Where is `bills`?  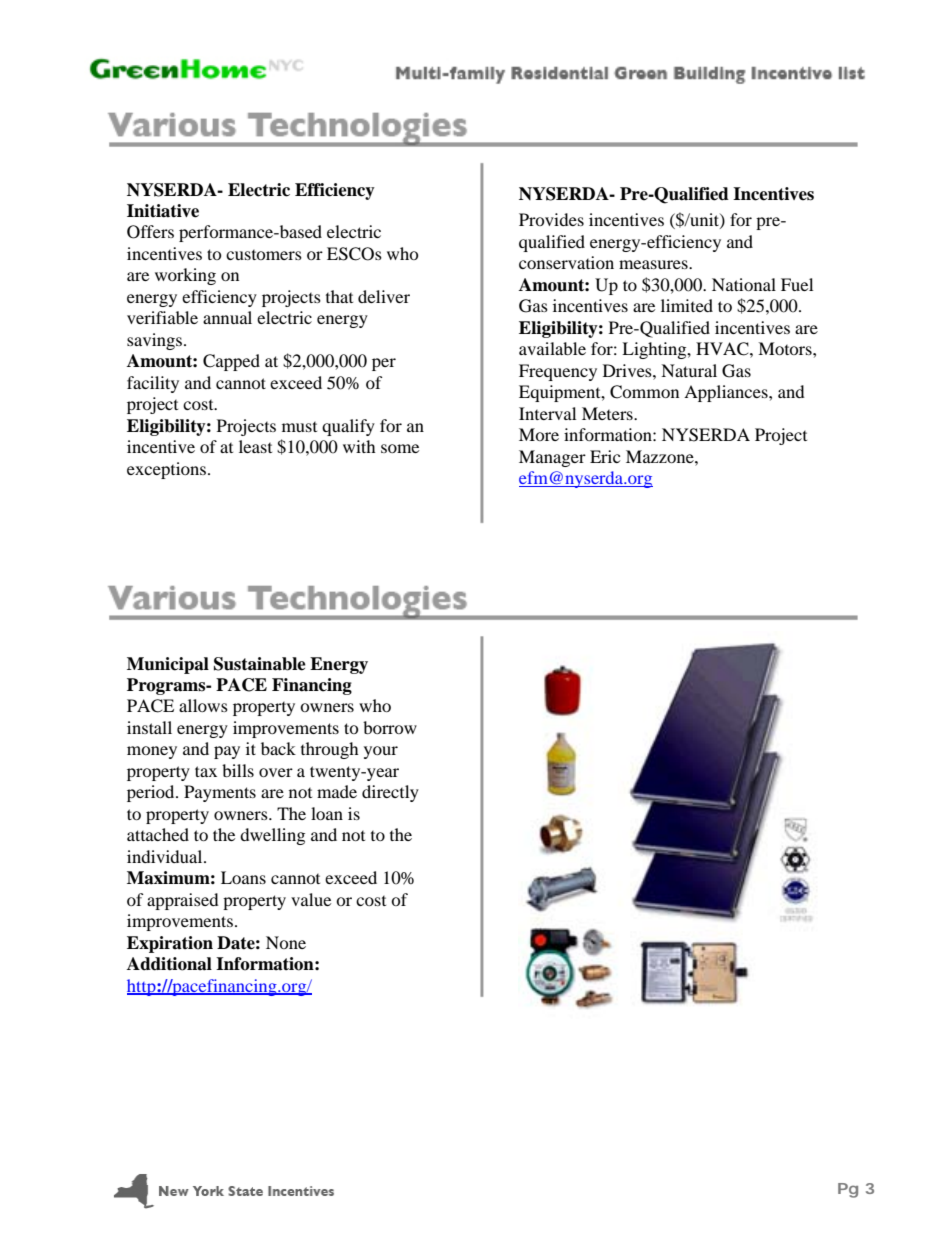 bills is located at coordinates (238, 770).
